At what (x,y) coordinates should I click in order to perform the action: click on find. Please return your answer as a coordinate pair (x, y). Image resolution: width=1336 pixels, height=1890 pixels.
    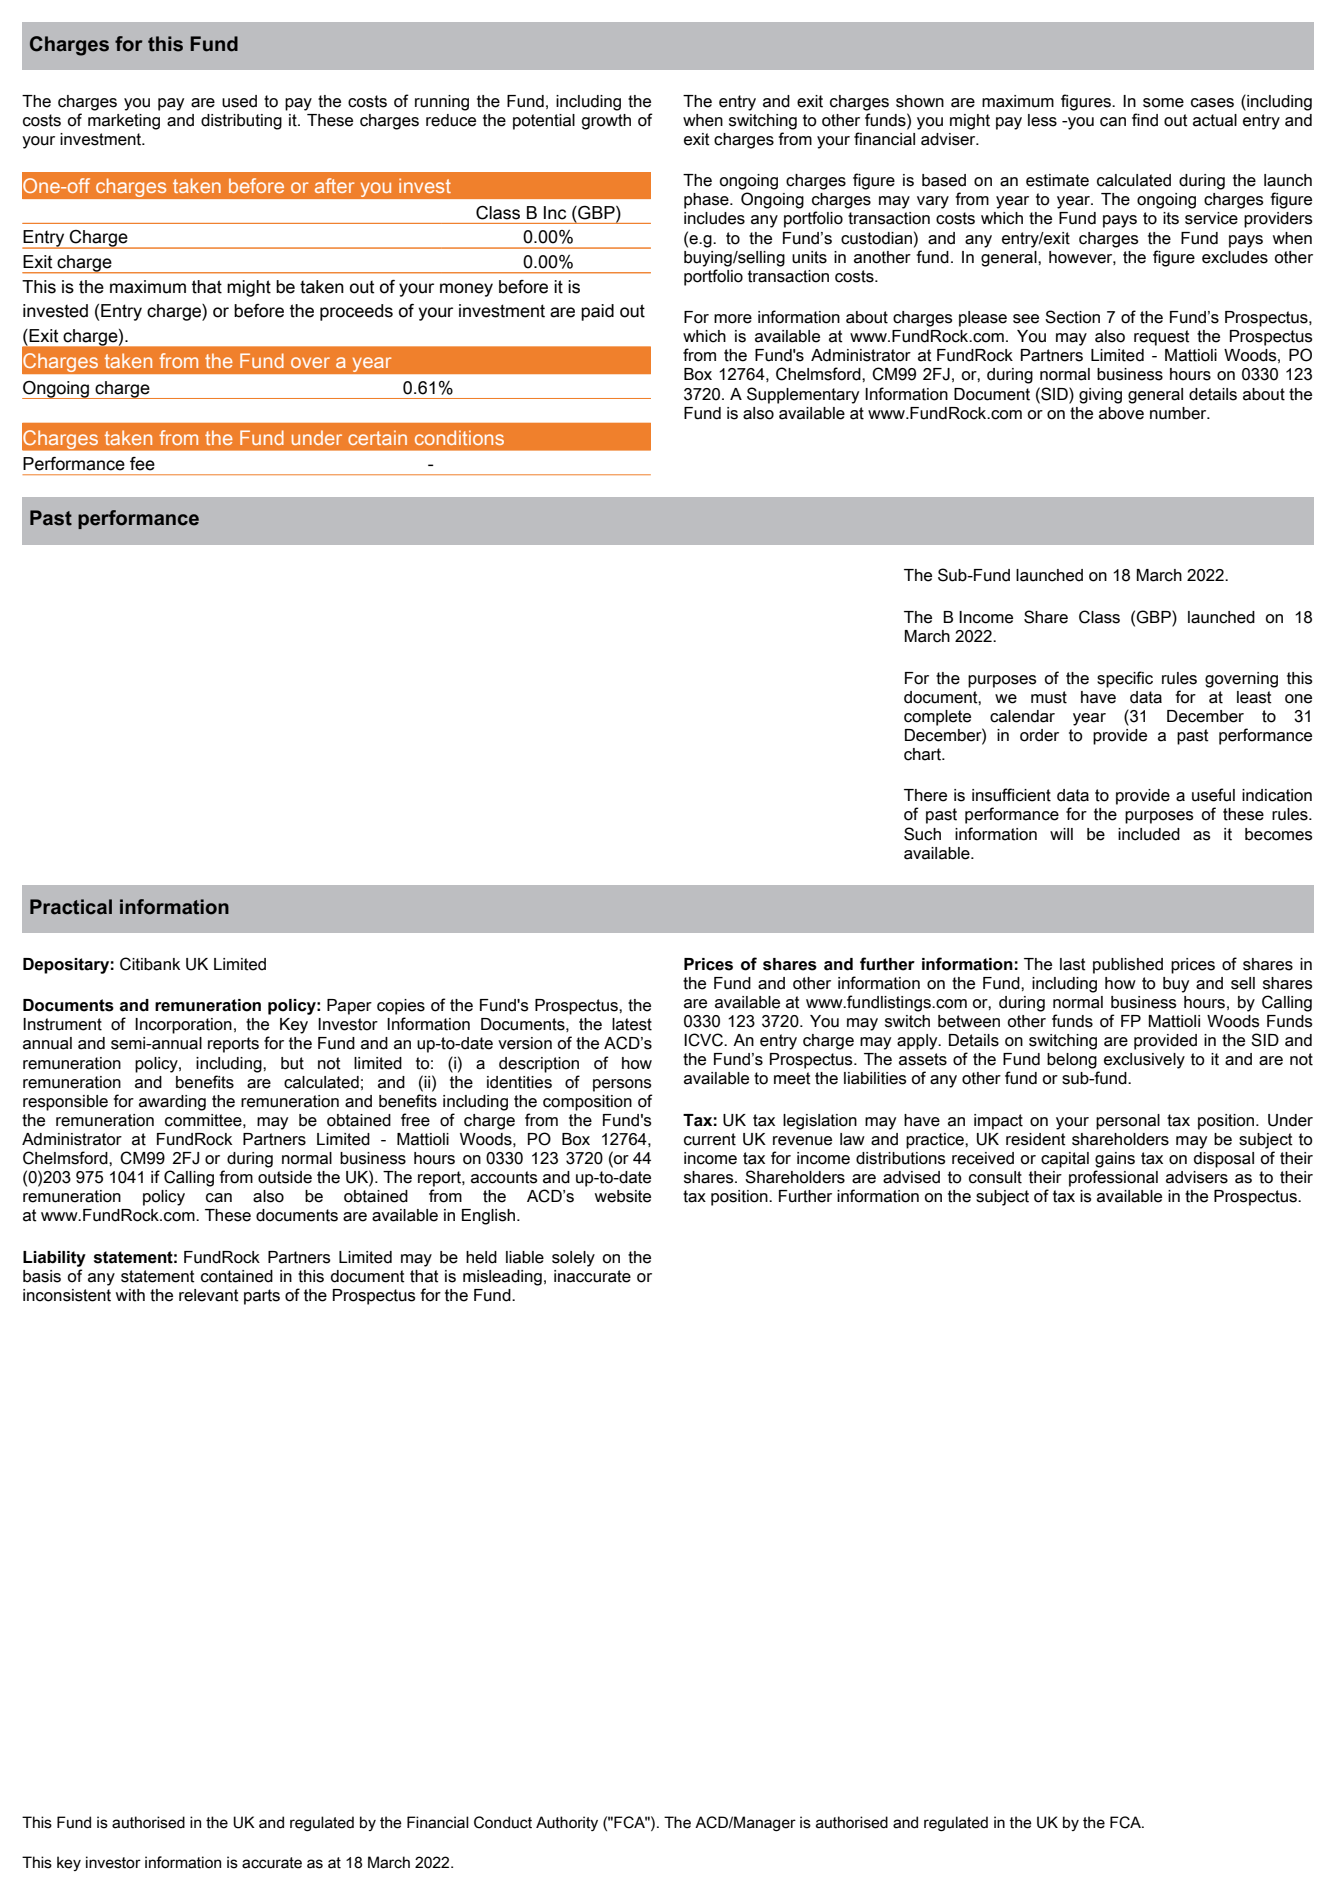
    Looking at the image, I should click on (1145, 120).
